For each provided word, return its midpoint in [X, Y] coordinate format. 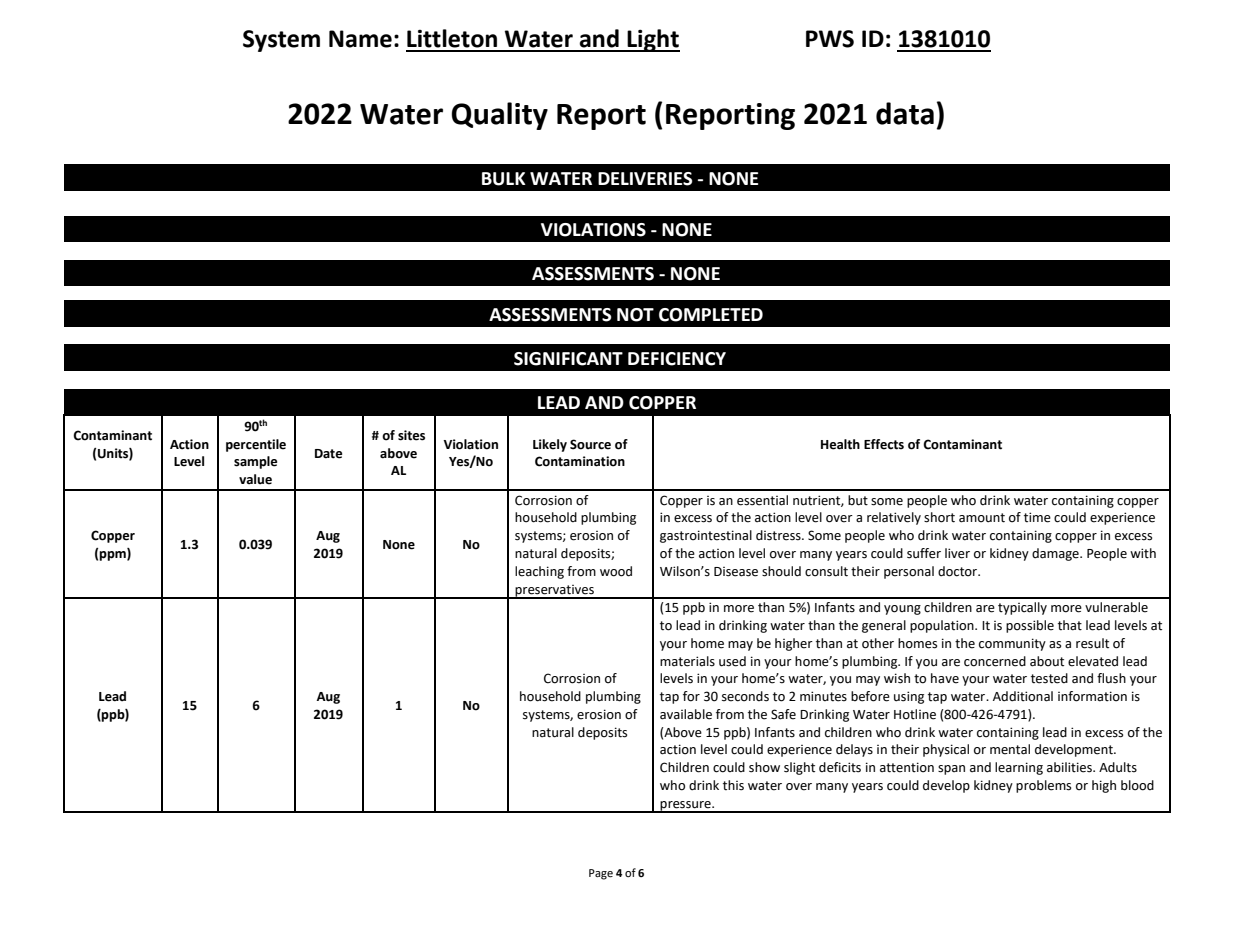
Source [590, 444]
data [905, 113]
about [1047, 661]
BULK [504, 179]
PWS [830, 39]
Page [601, 874]
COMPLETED [711, 315]
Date [328, 454]
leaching [539, 572]
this [733, 785]
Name [360, 39]
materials [687, 661]
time [1037, 517]
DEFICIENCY [677, 359]
